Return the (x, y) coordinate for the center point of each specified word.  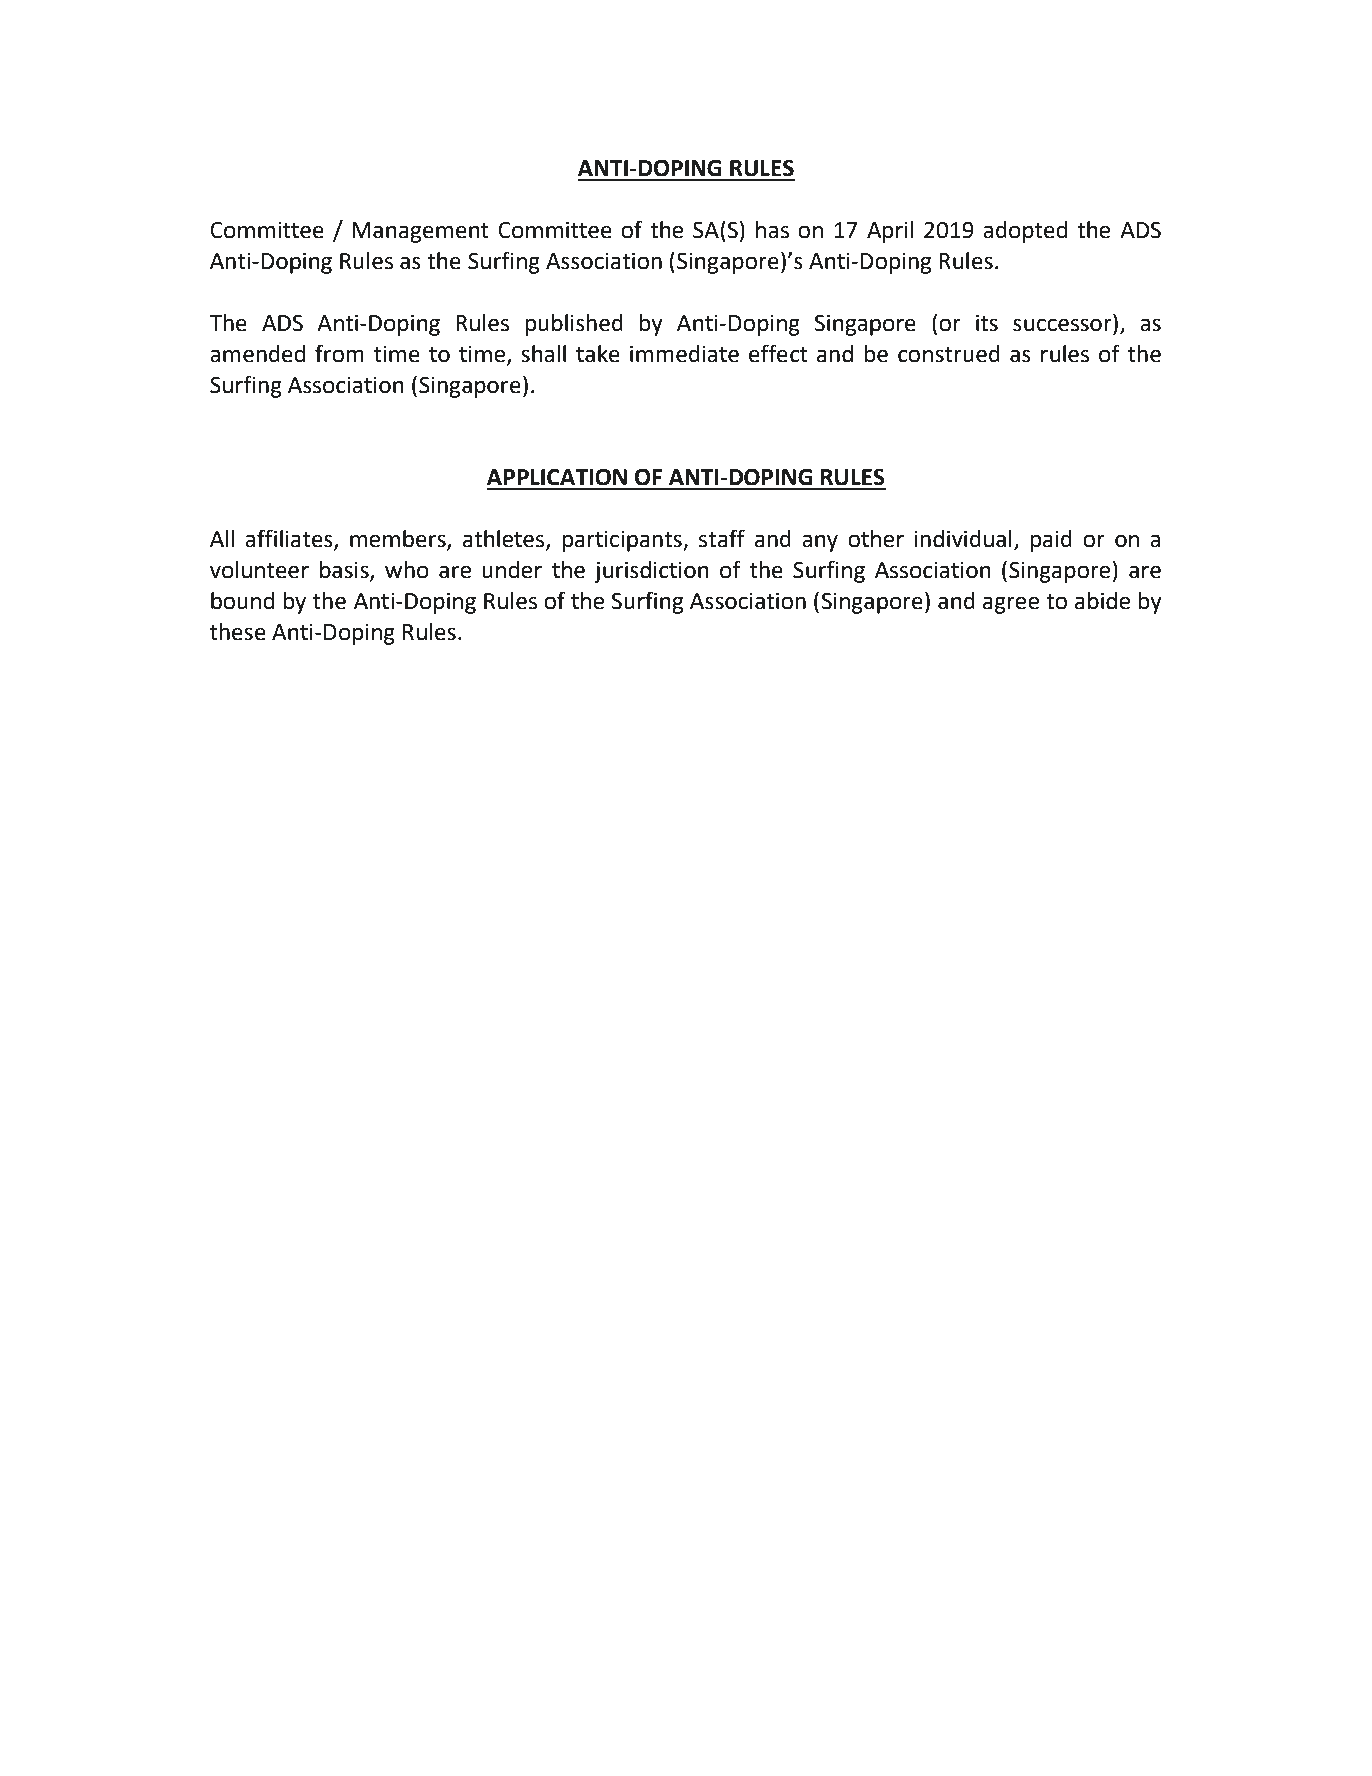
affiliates (290, 539)
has (772, 230)
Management (420, 232)
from (339, 353)
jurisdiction (651, 572)
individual (963, 539)
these (238, 632)
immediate (684, 354)
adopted (1025, 232)
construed (949, 354)
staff (722, 538)
